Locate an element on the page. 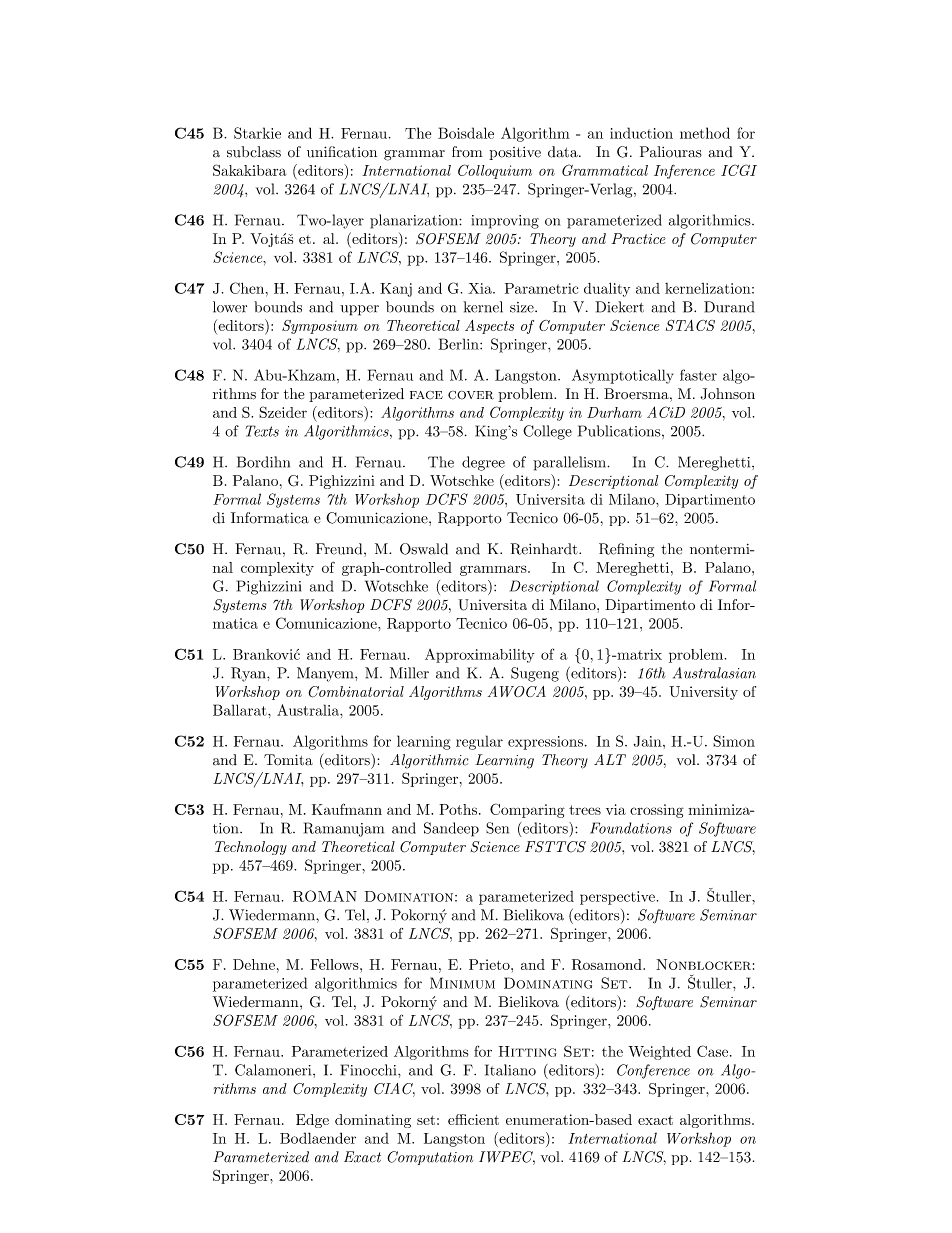 Image resolution: width=952 pixels, height=1233 pixels. subclass is located at coordinates (254, 152).
